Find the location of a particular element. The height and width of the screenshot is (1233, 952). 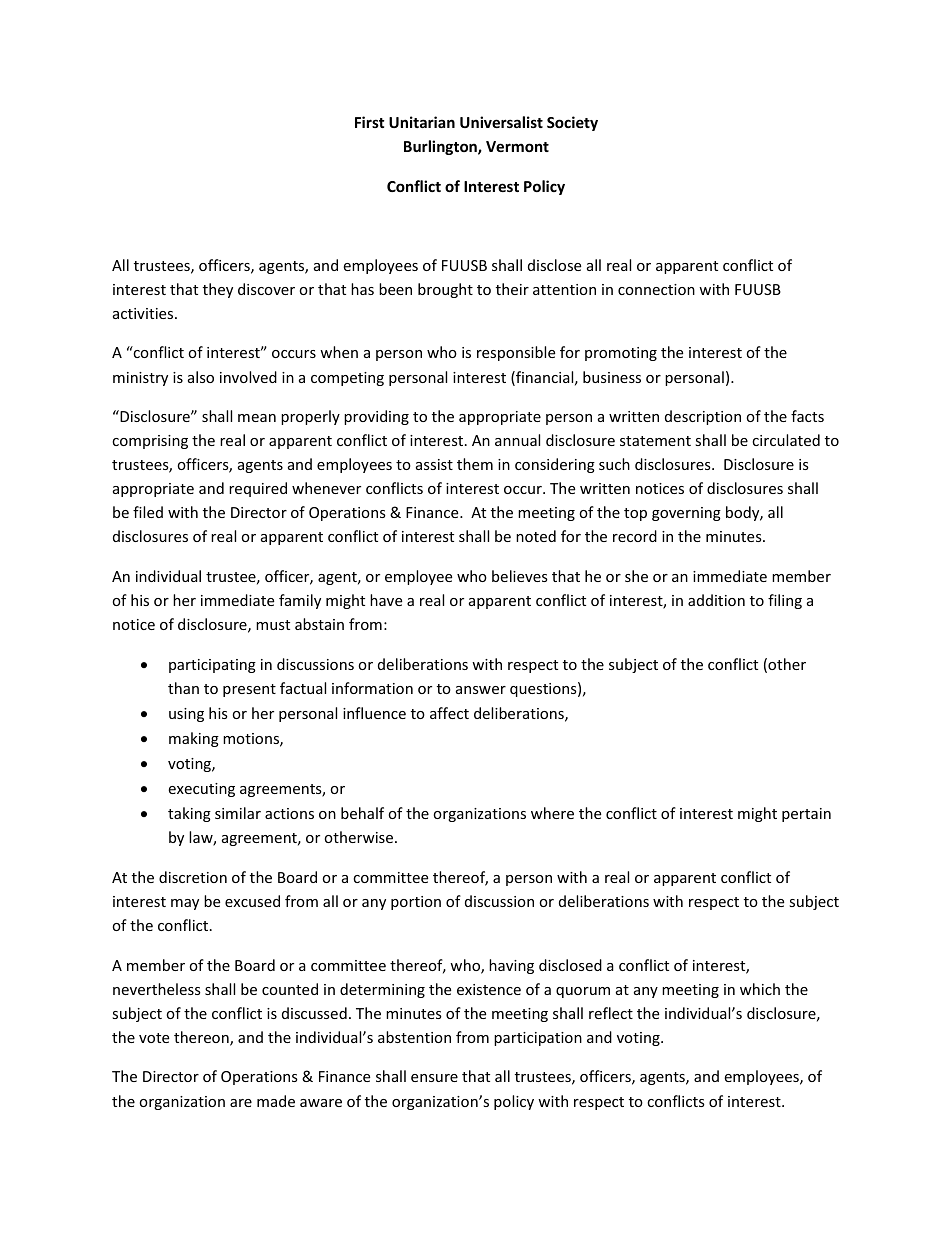

description is located at coordinates (703, 417).
